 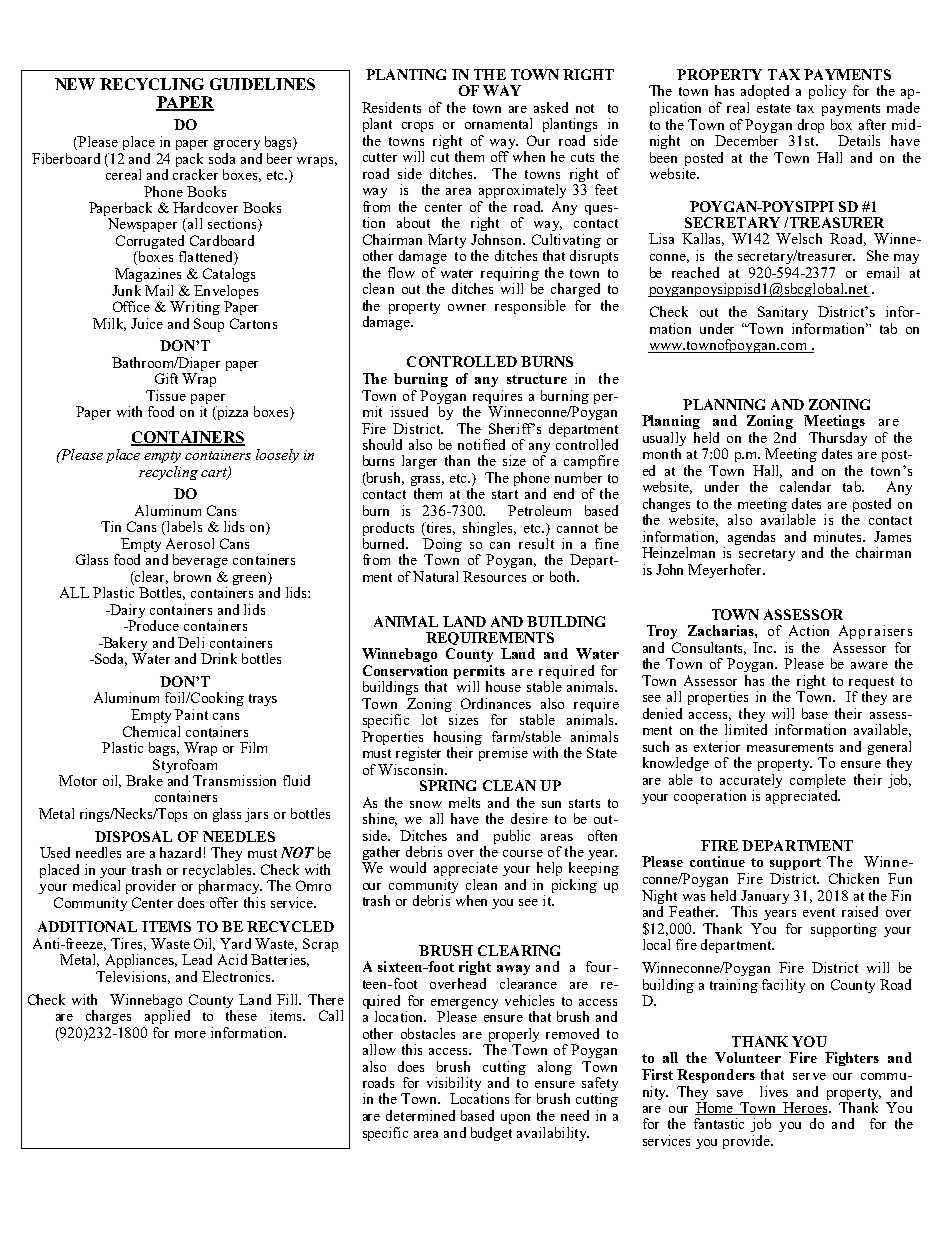 What do you see at coordinates (811, 126) in the page?
I see `drop` at bounding box center [811, 126].
